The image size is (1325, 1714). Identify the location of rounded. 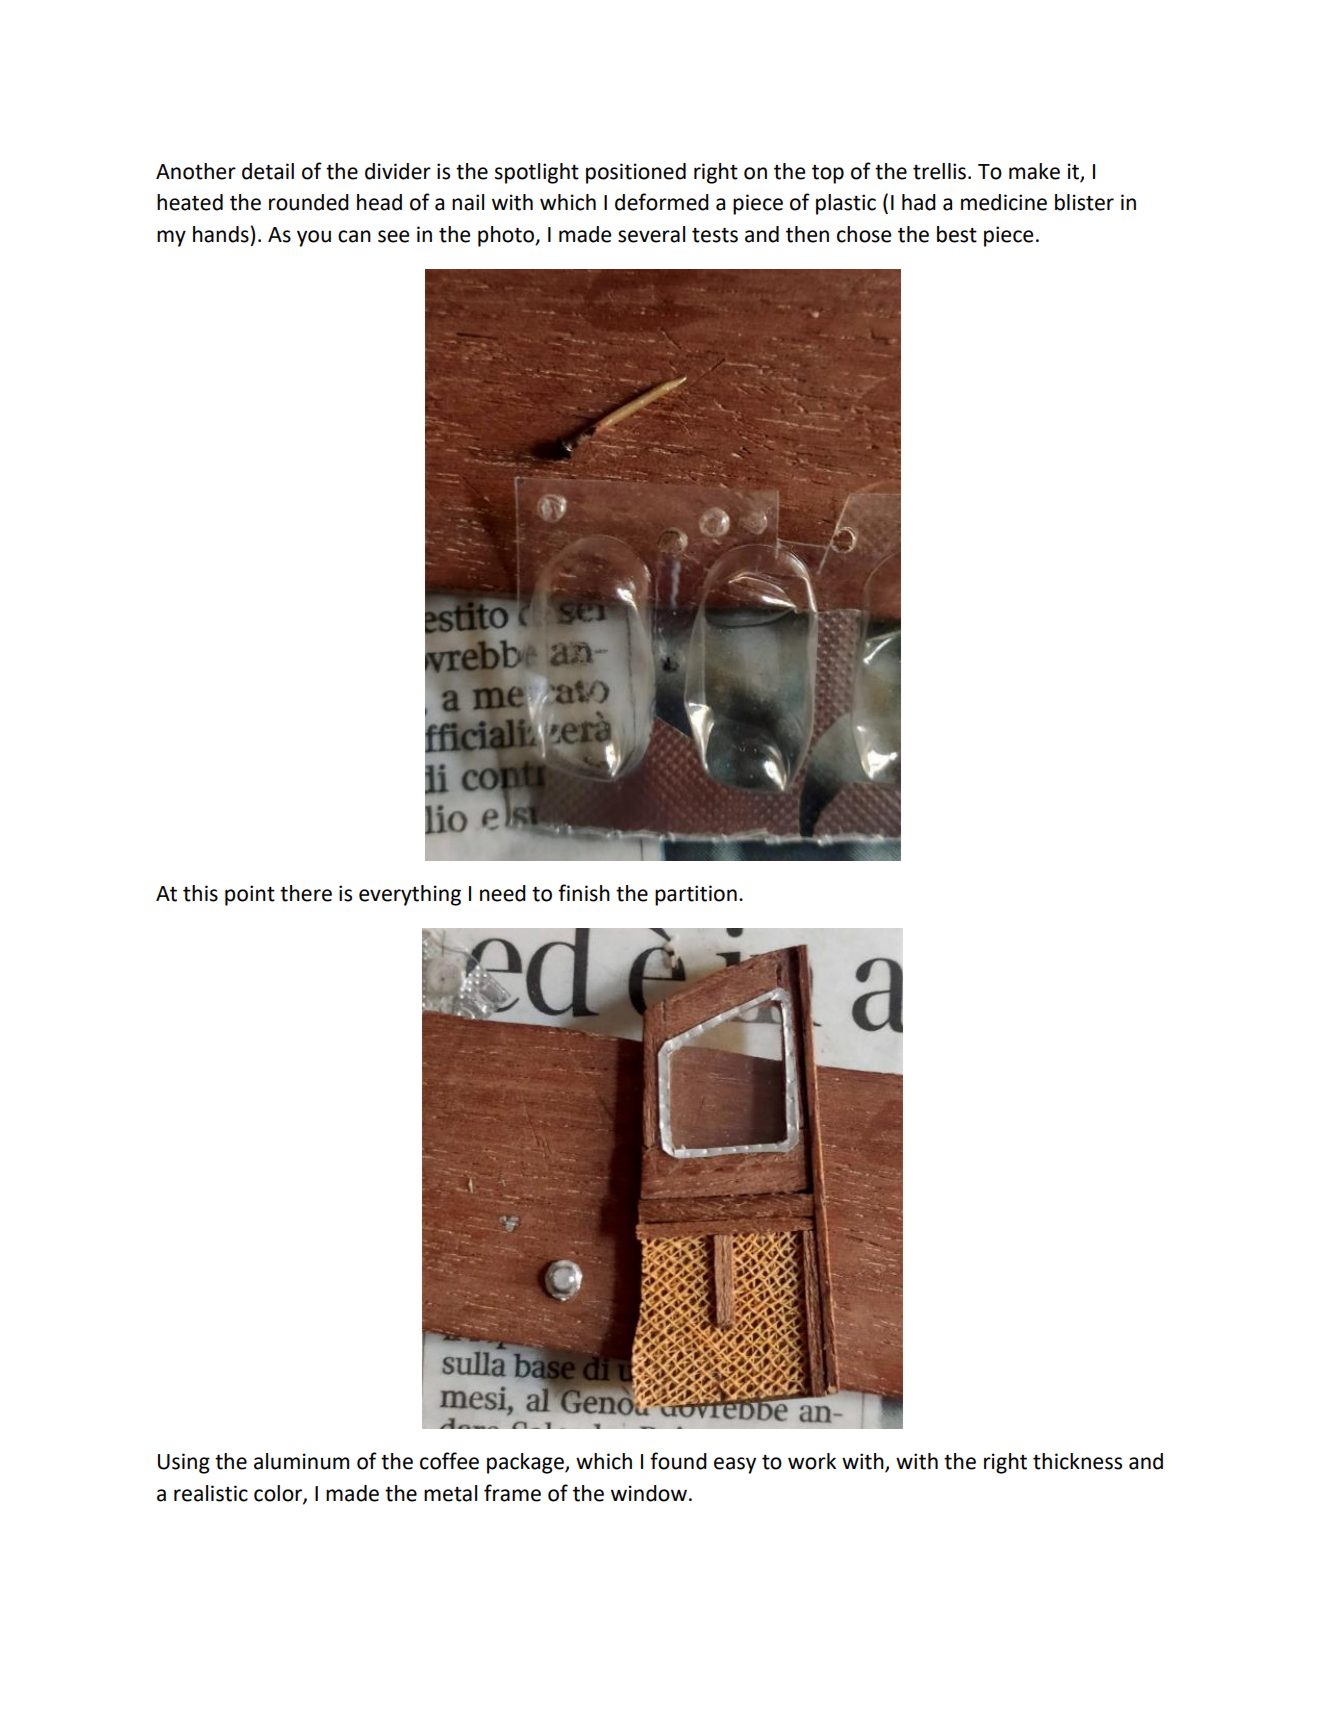
(309, 202).
